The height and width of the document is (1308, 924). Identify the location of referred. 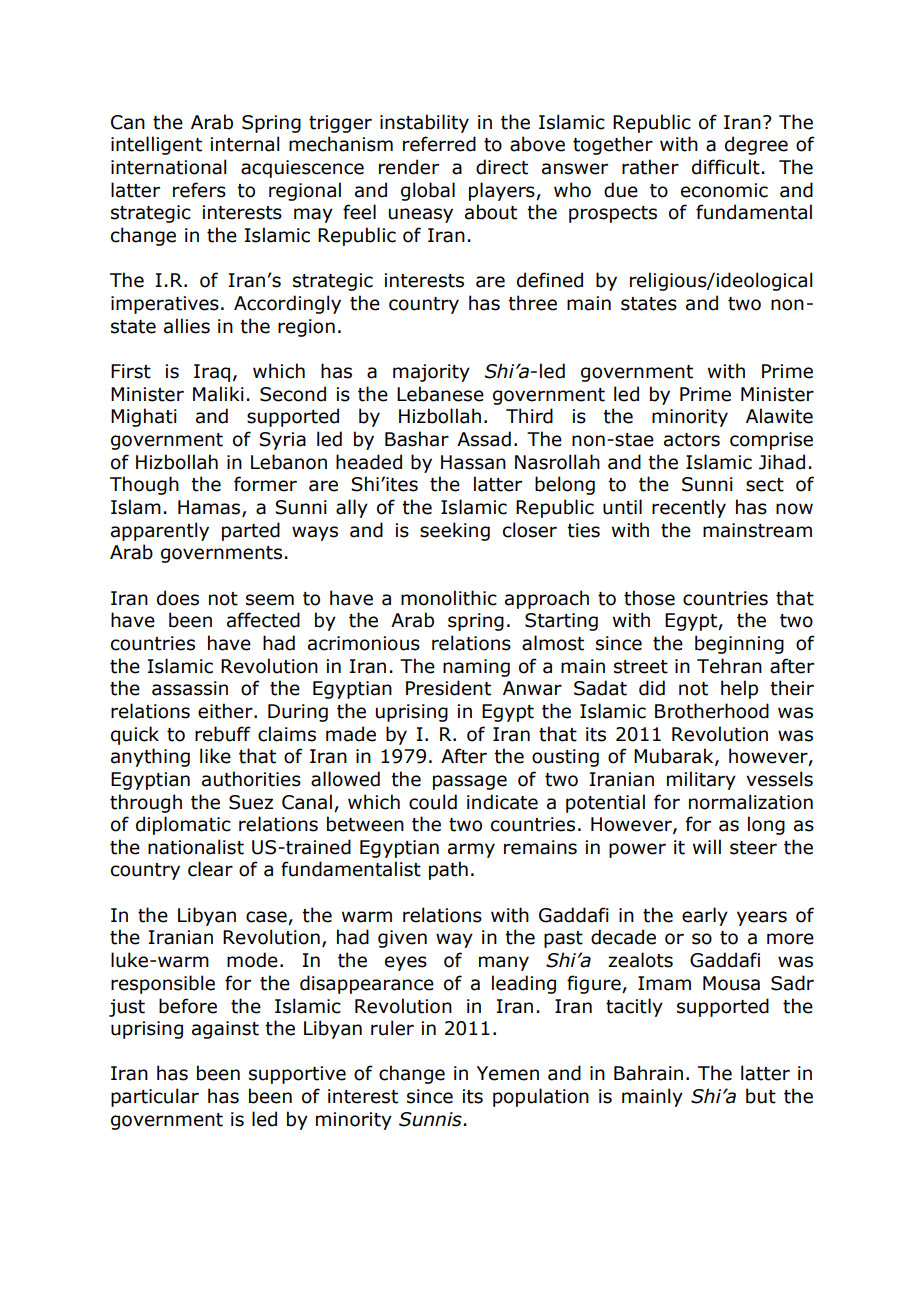
(439, 144).
